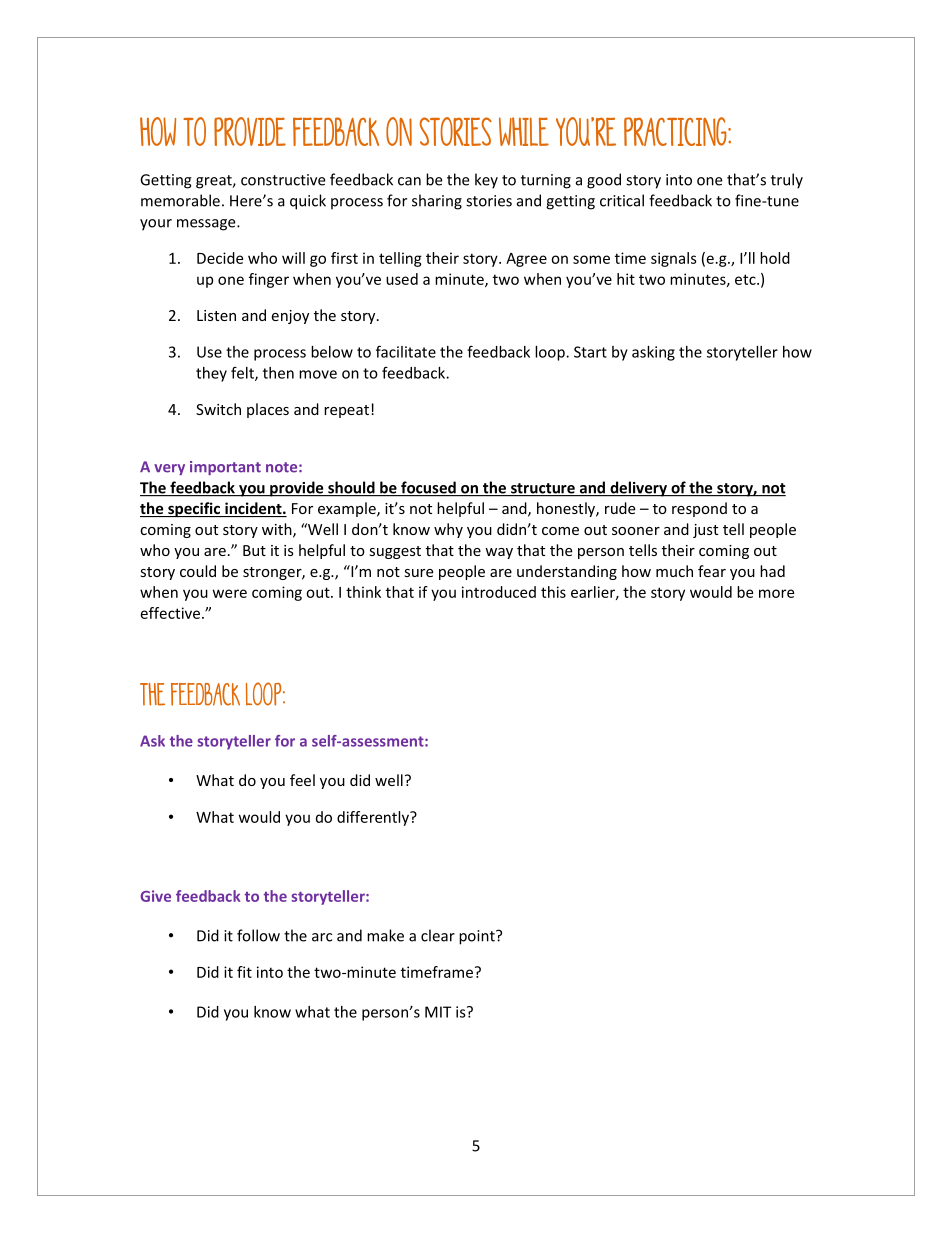  I want to click on feel, so click(302, 780).
